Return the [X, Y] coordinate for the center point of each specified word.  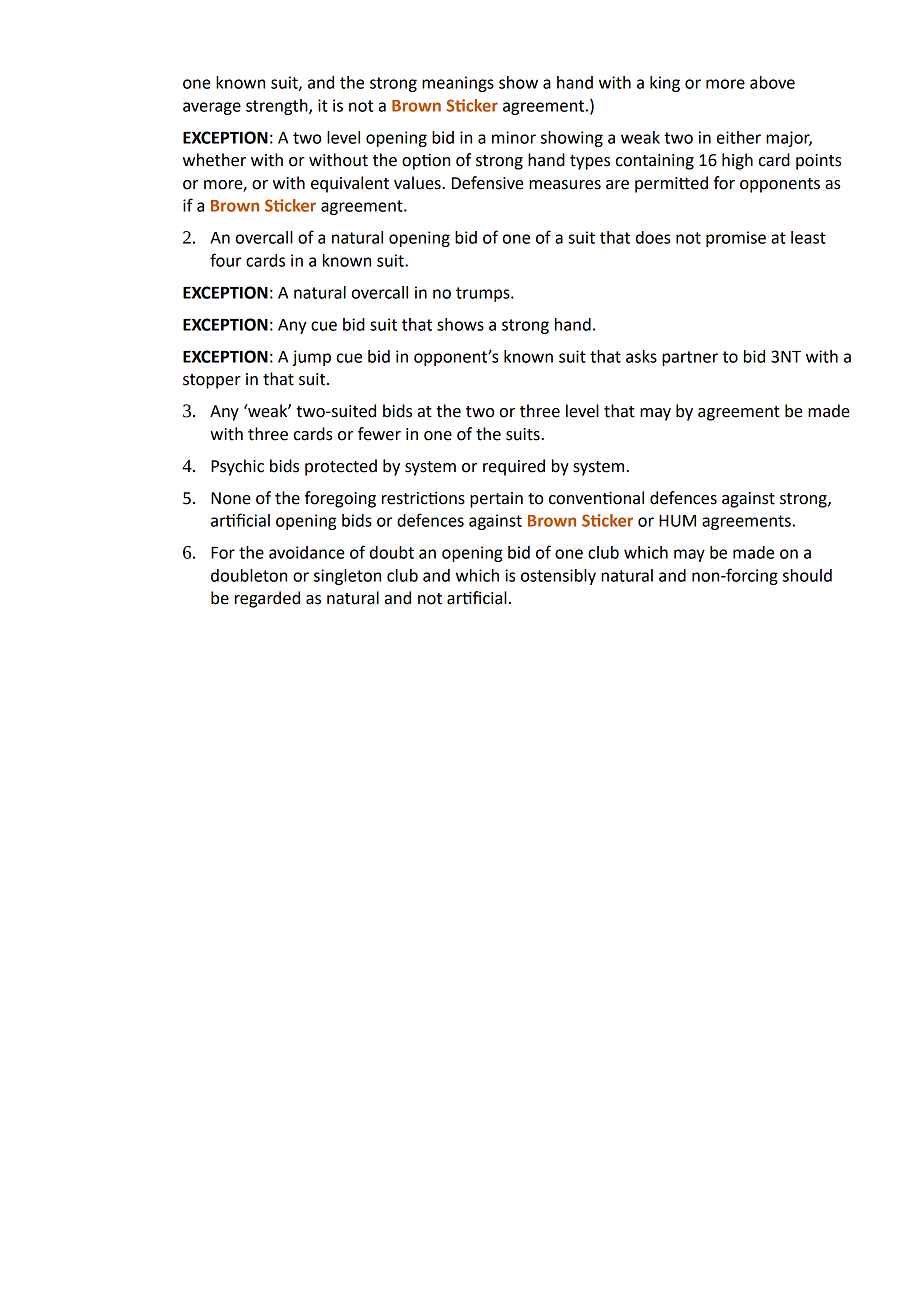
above [772, 82]
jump [311, 358]
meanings [458, 84]
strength [278, 107]
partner [690, 358]
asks [641, 356]
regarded [267, 599]
